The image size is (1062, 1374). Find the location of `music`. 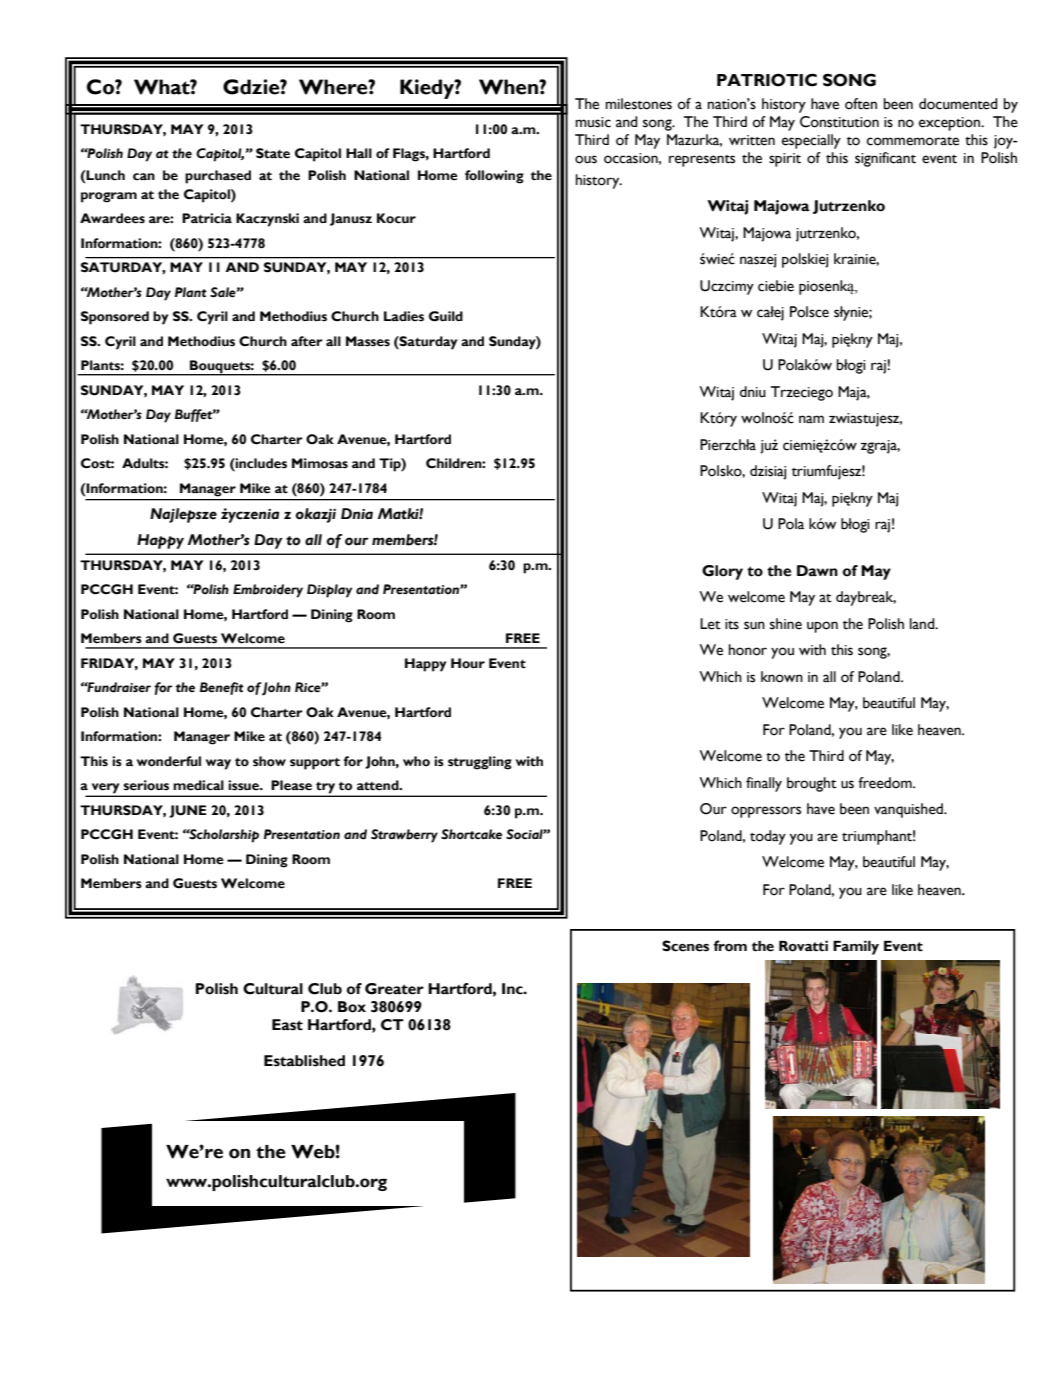

music is located at coordinates (593, 122).
